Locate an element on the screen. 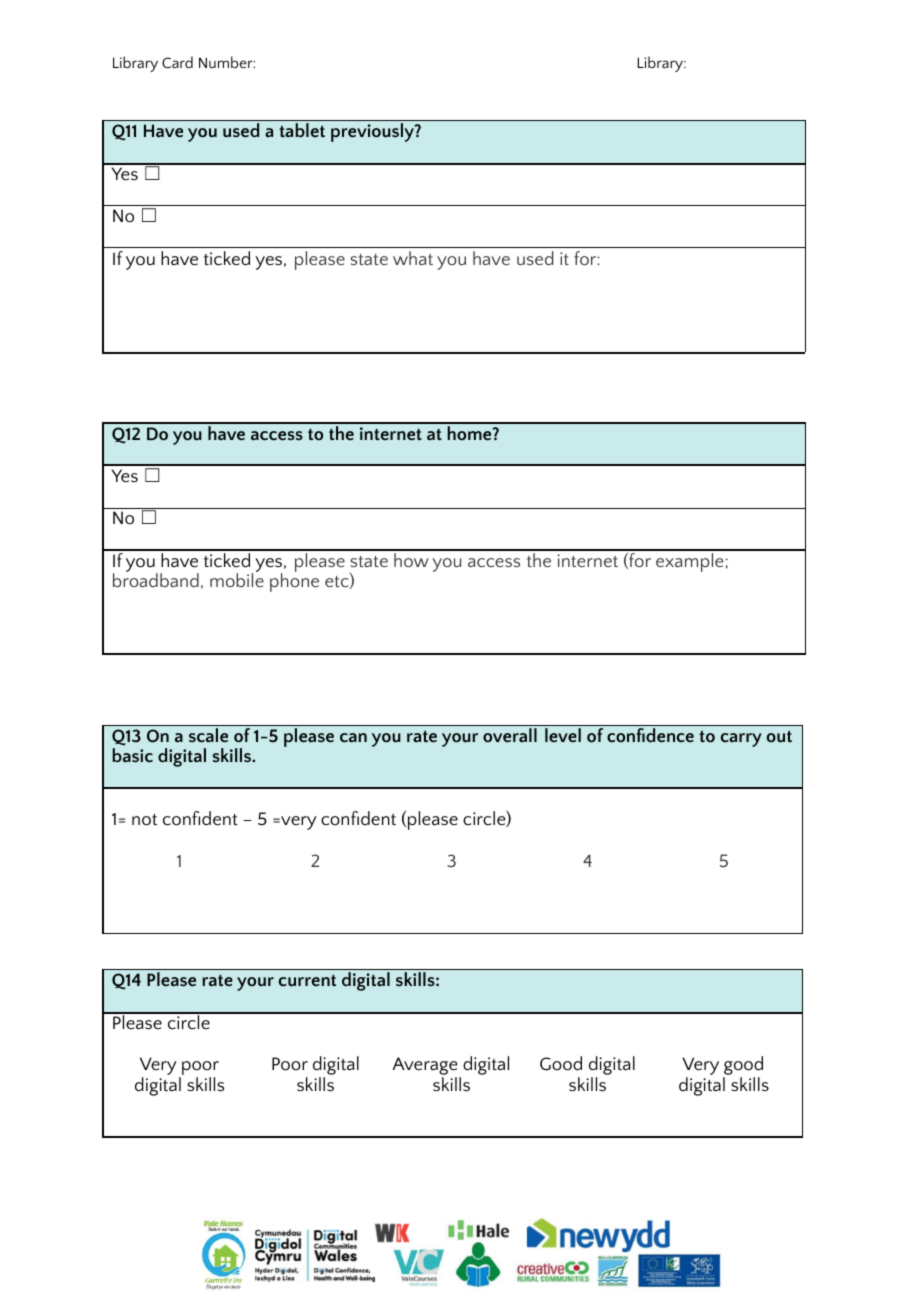 Image resolution: width=924 pixels, height=1307 pixels. scale is located at coordinates (208, 735).
